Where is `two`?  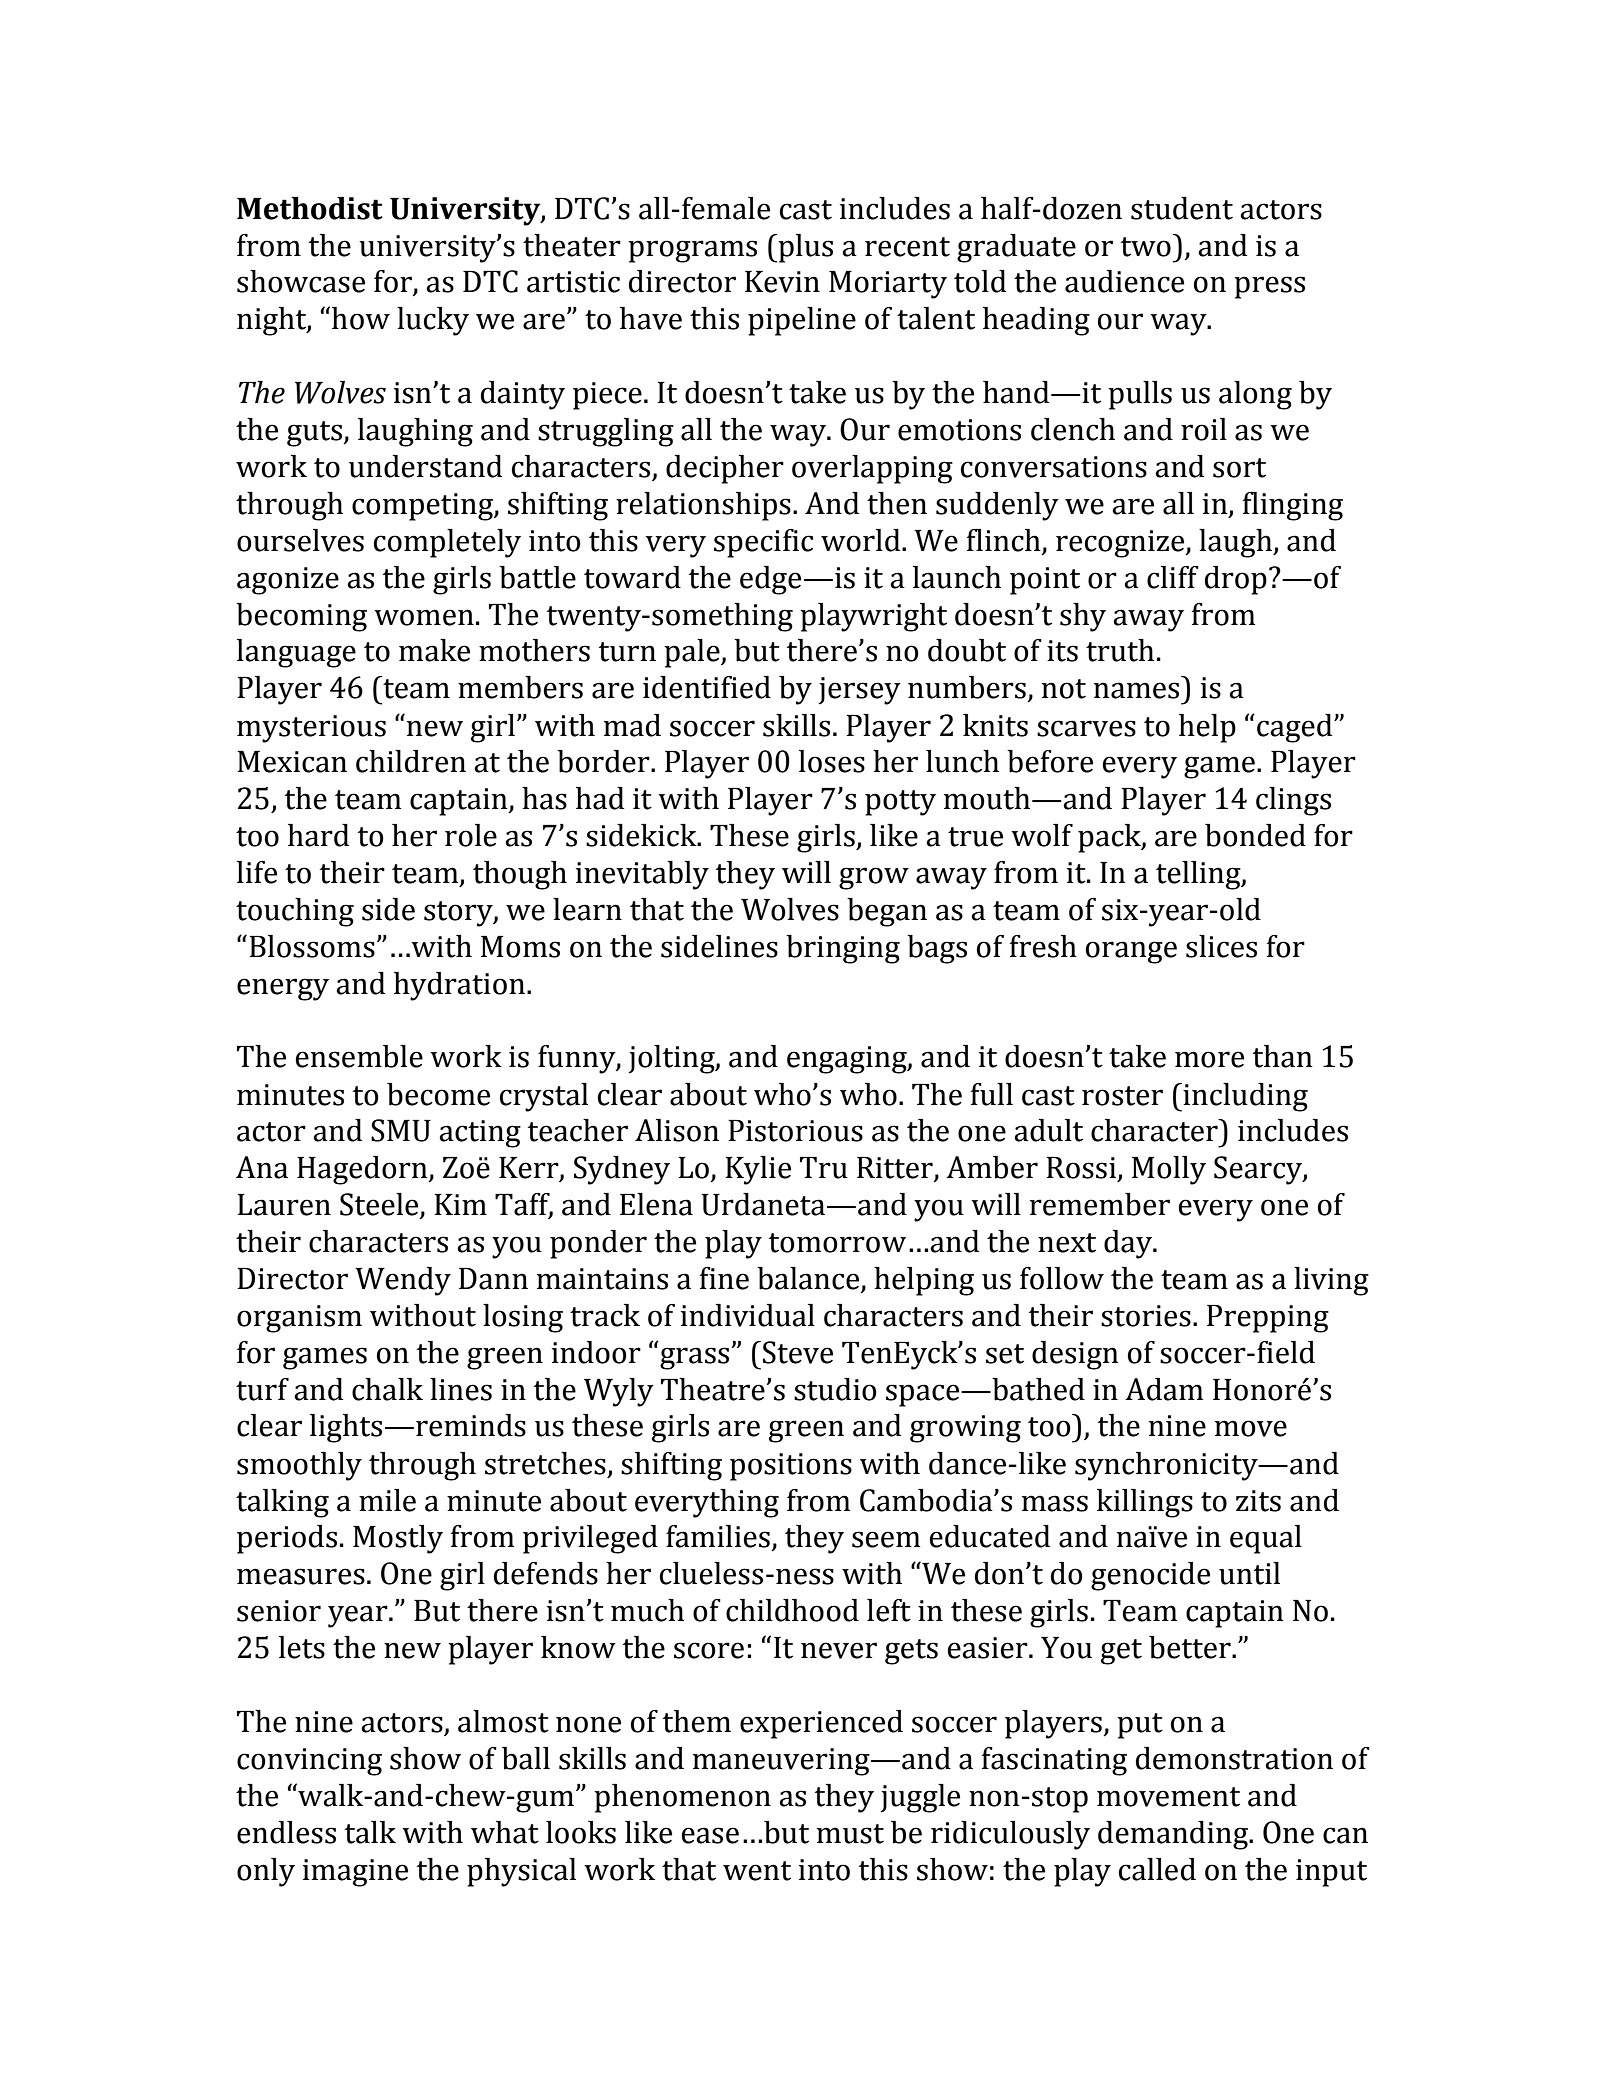
two is located at coordinates (1146, 247).
